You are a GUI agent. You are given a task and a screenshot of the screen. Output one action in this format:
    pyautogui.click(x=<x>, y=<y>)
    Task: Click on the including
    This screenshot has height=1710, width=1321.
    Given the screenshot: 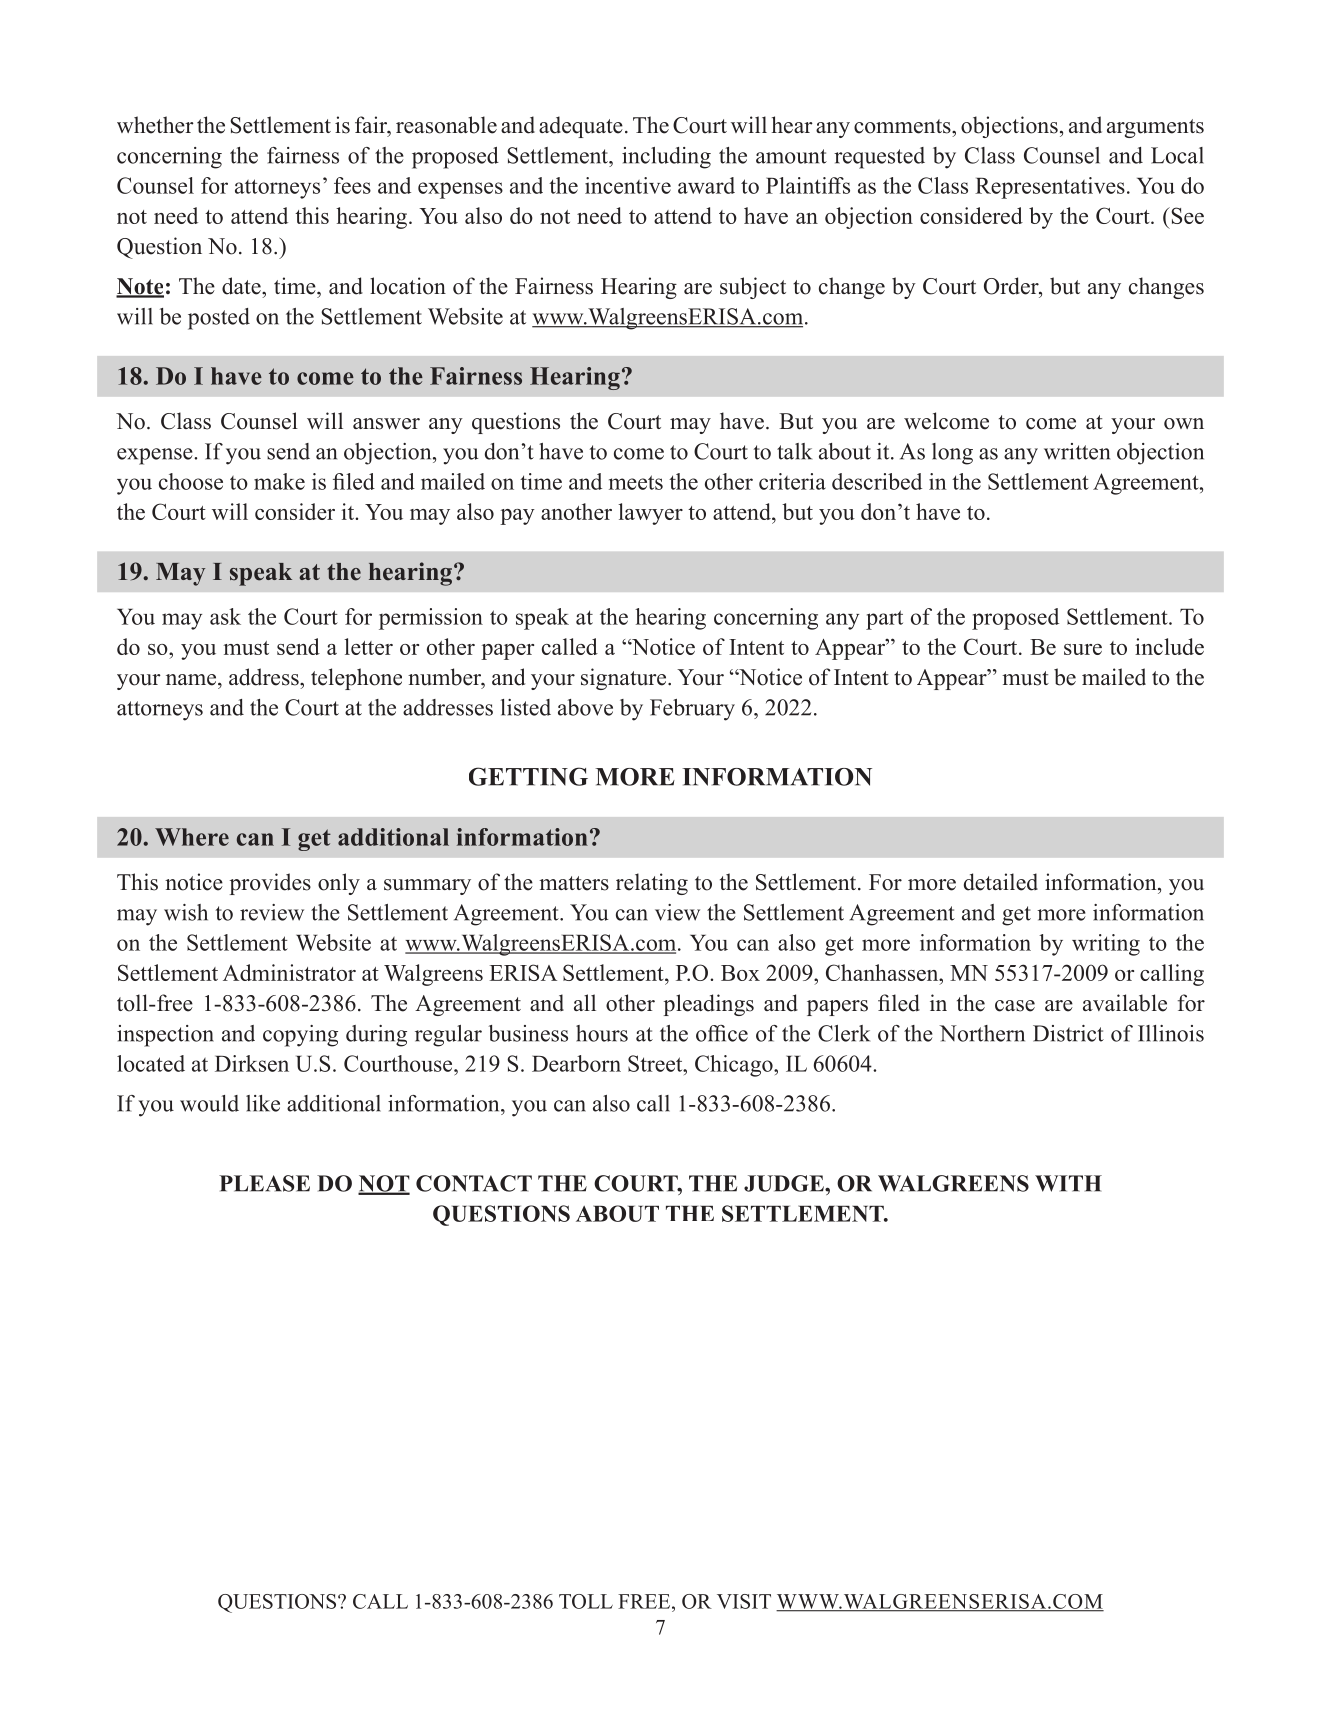 What is the action you would take?
    pyautogui.click(x=666, y=158)
